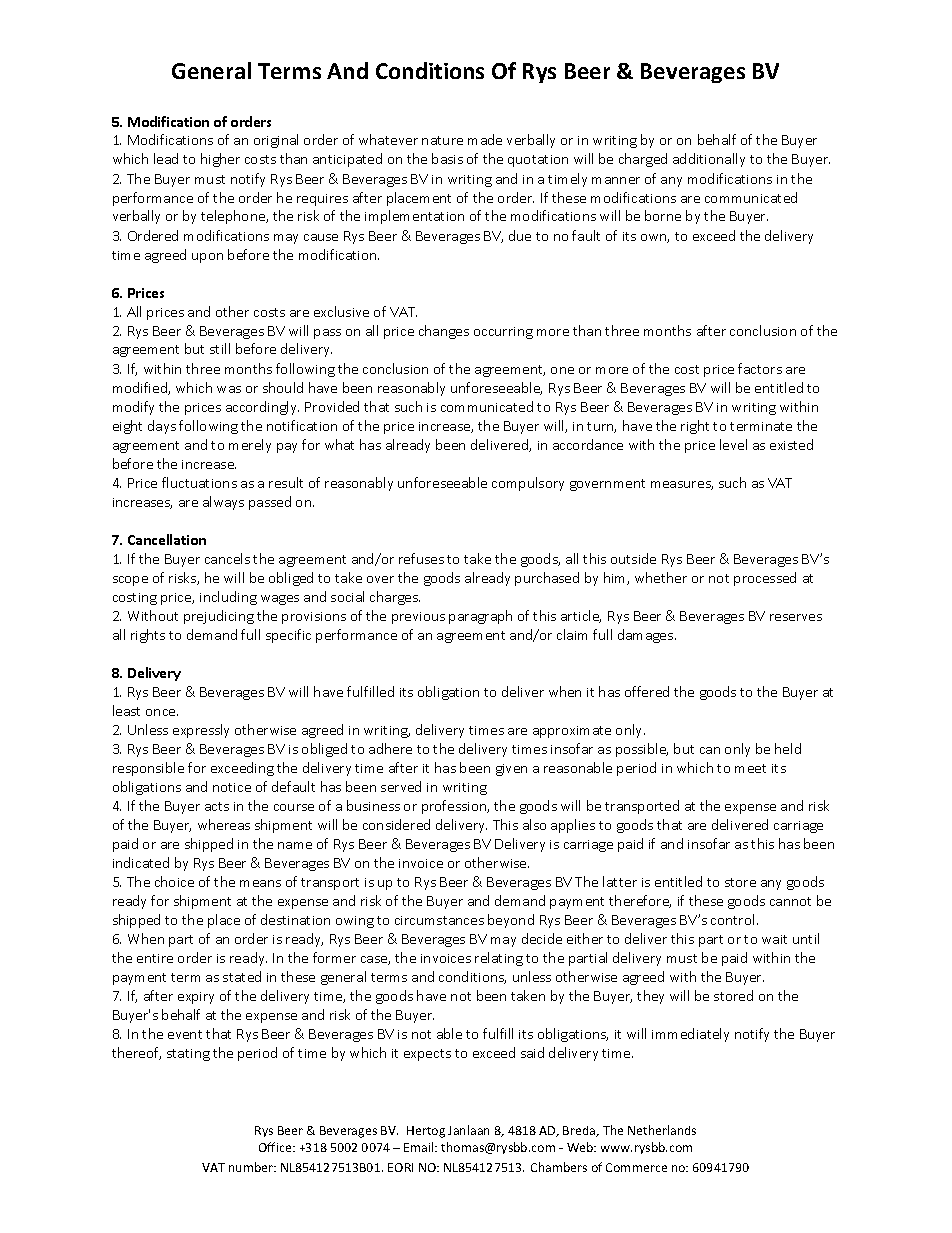 The image size is (952, 1233). I want to click on number, so click(252, 1167).
